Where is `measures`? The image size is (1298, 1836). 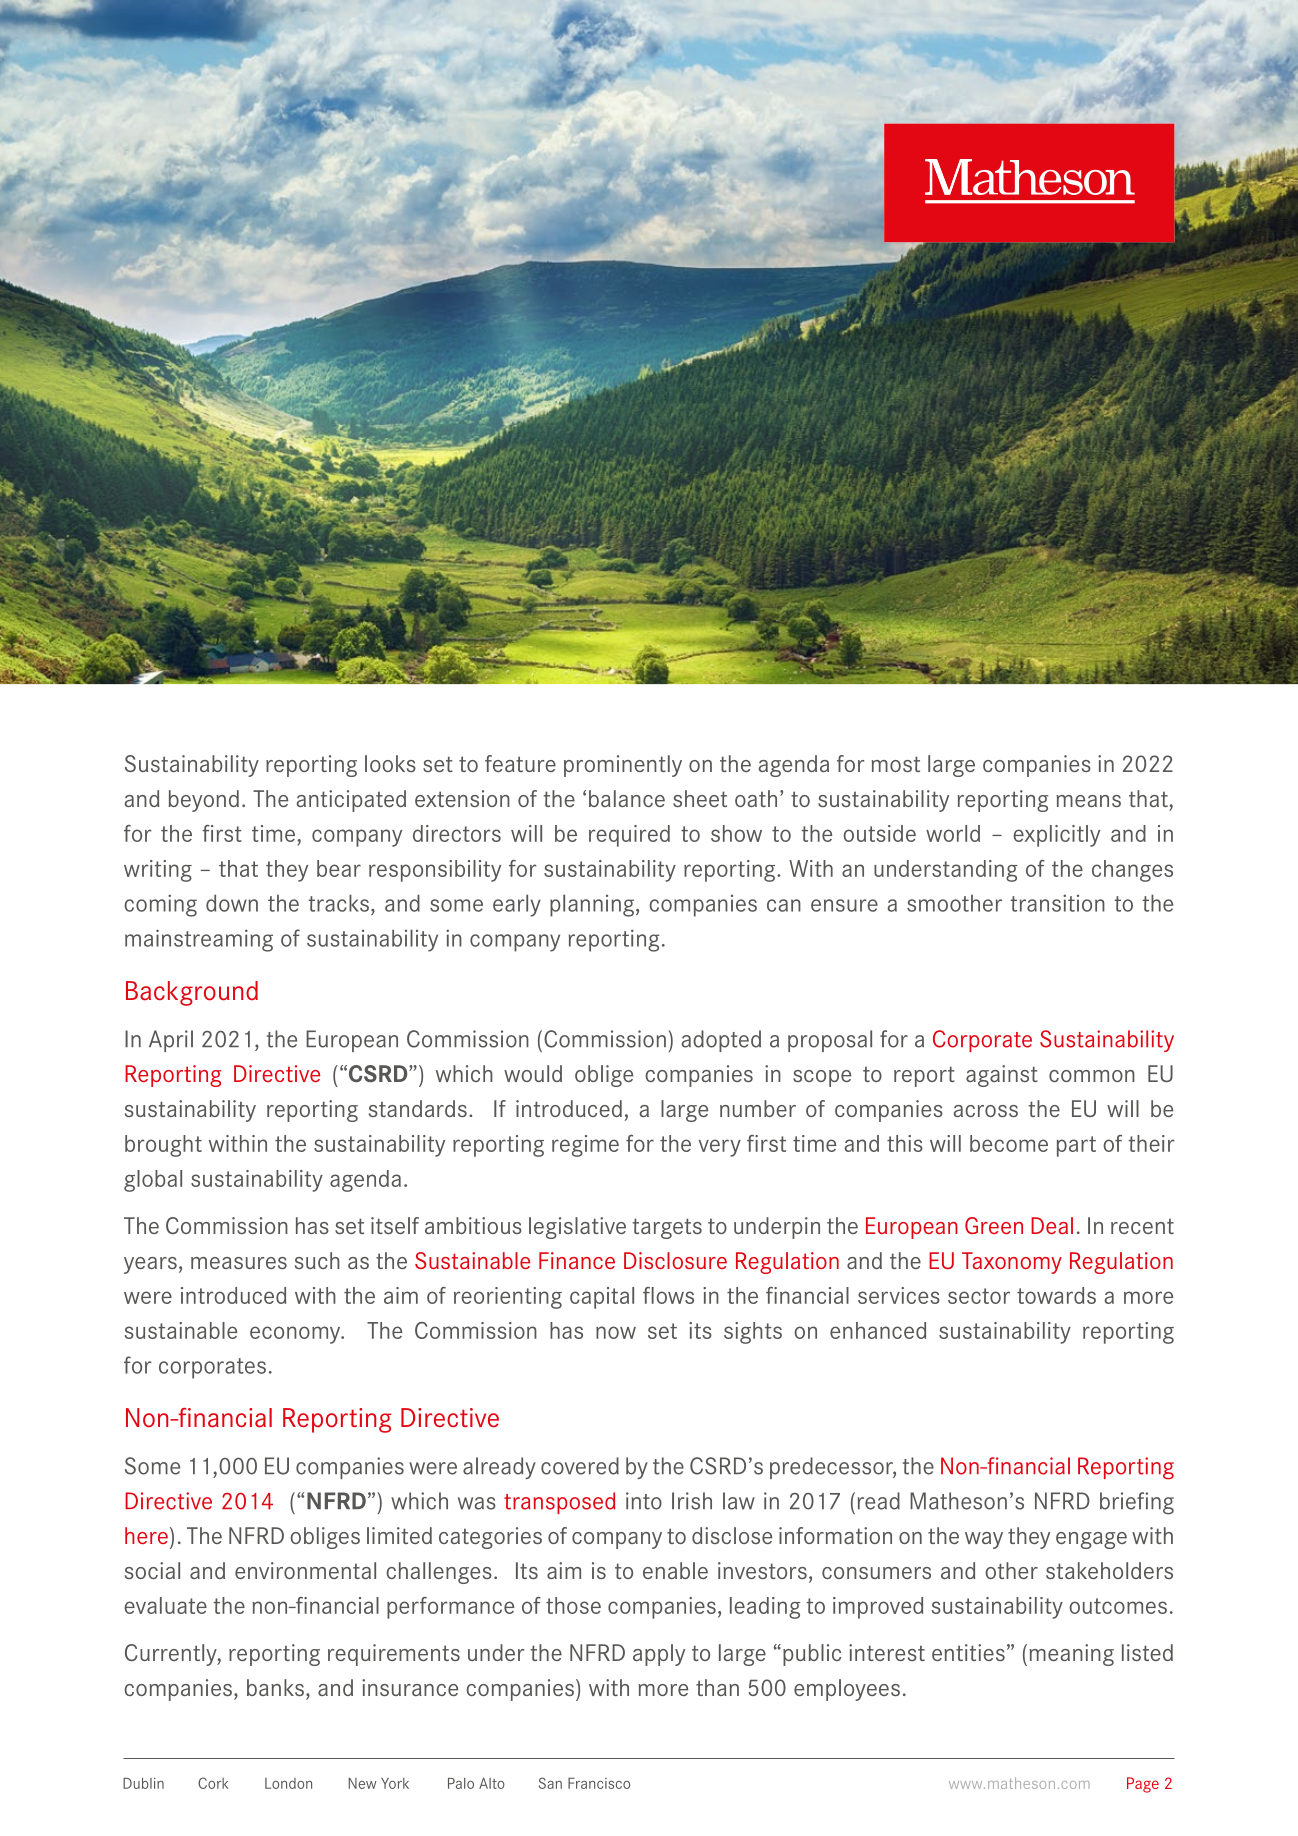
measures is located at coordinates (239, 1263).
